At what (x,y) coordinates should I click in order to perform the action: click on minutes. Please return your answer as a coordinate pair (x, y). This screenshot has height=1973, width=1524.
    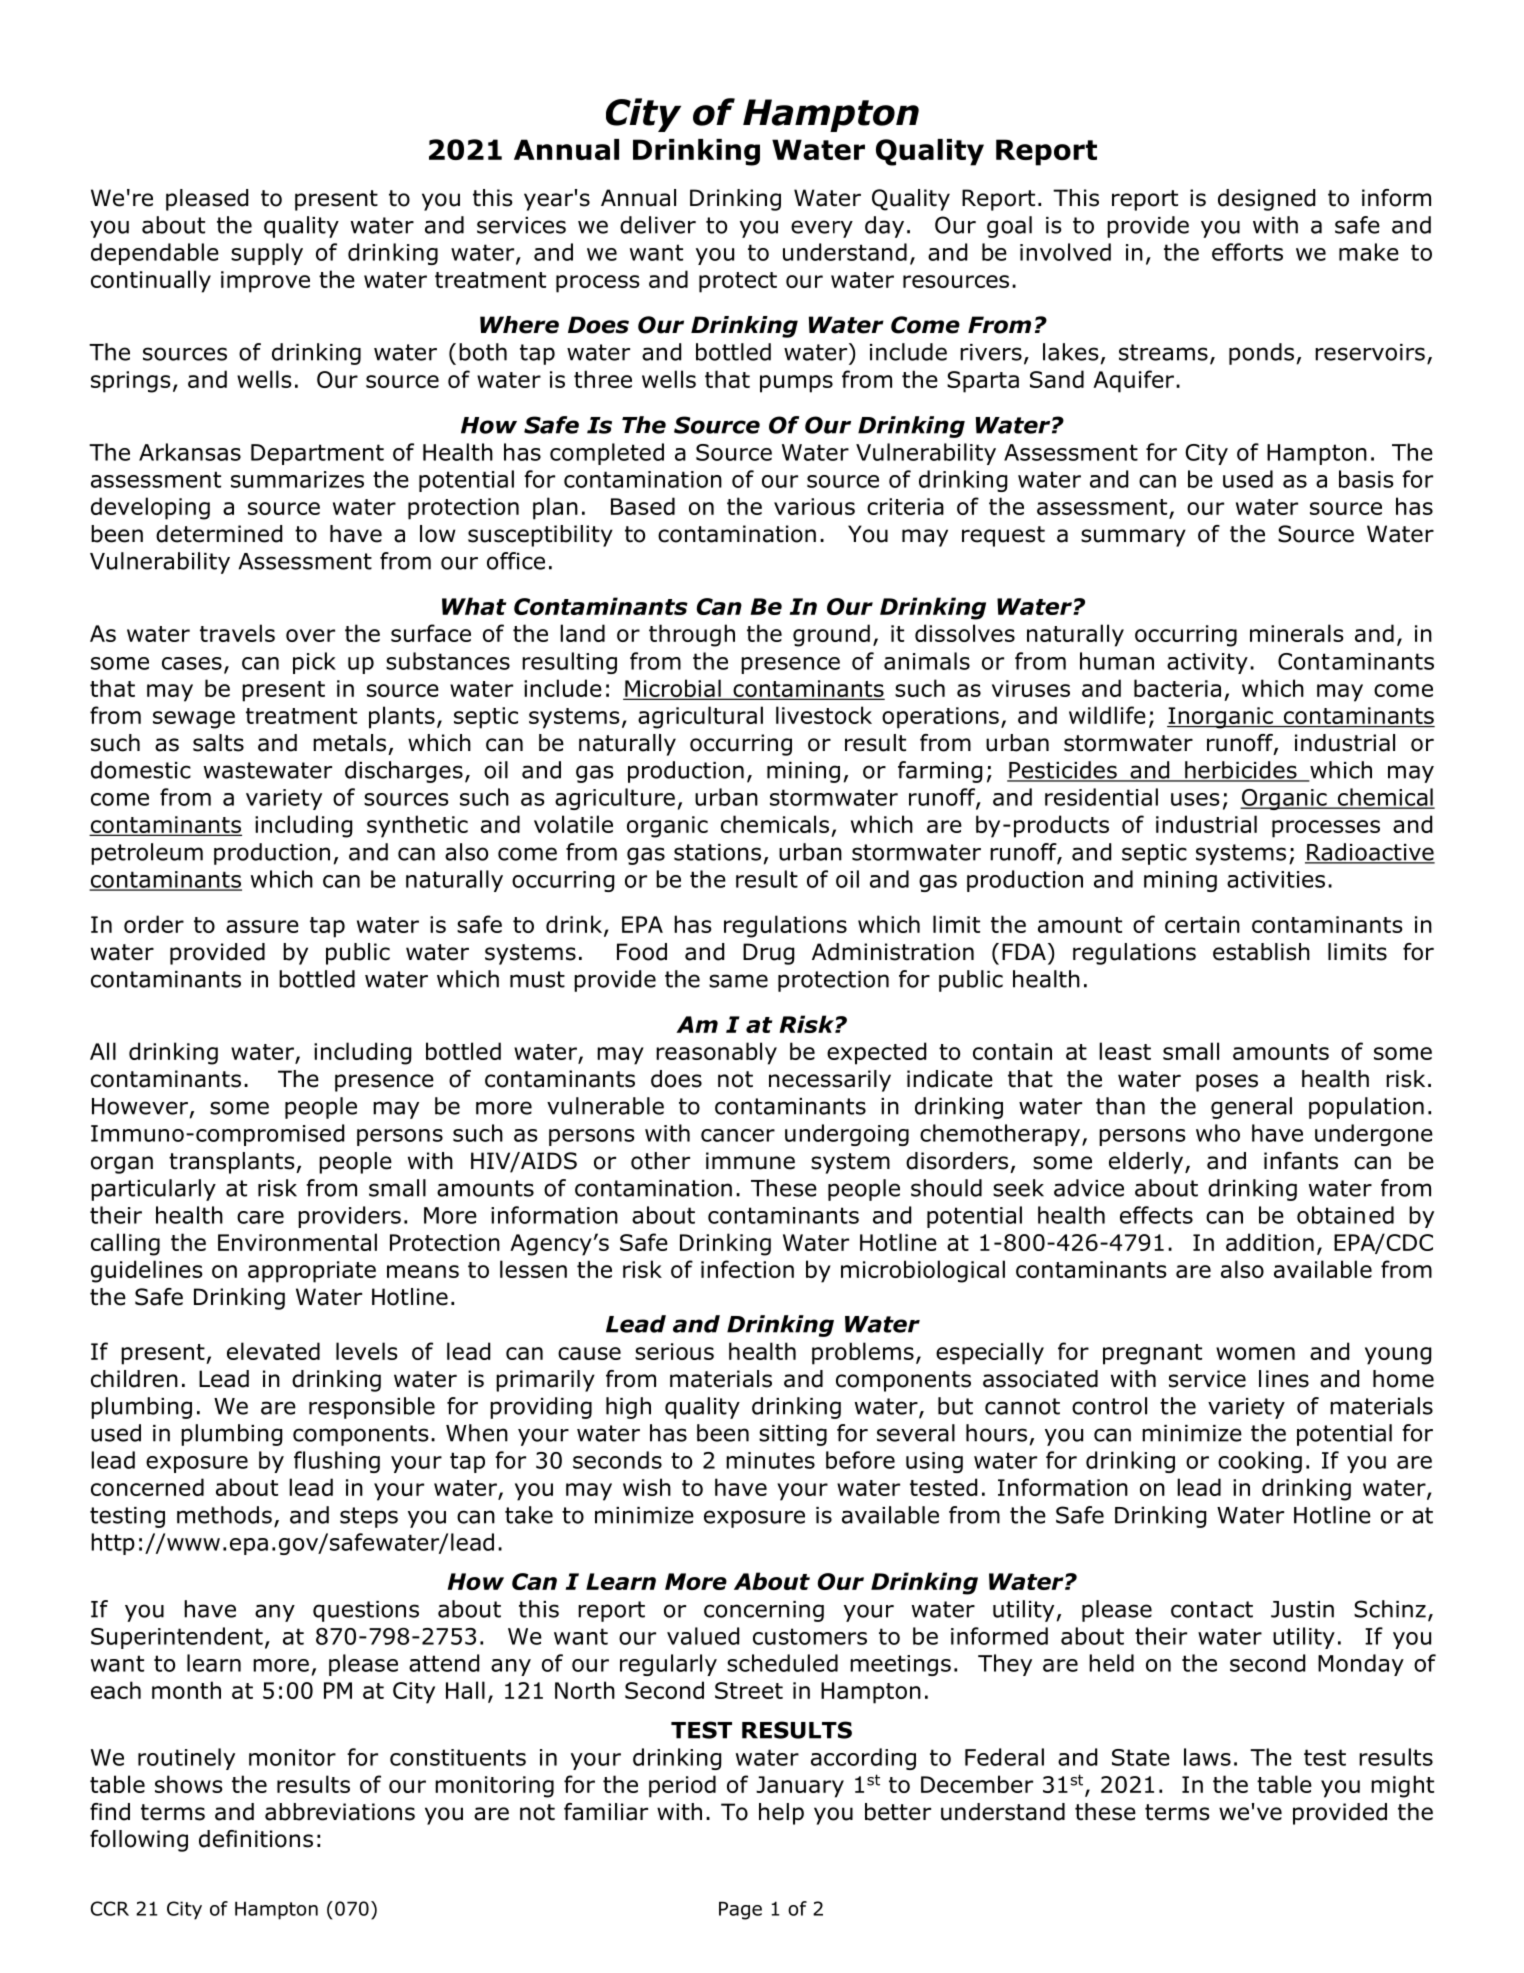
    Looking at the image, I should click on (770, 1460).
